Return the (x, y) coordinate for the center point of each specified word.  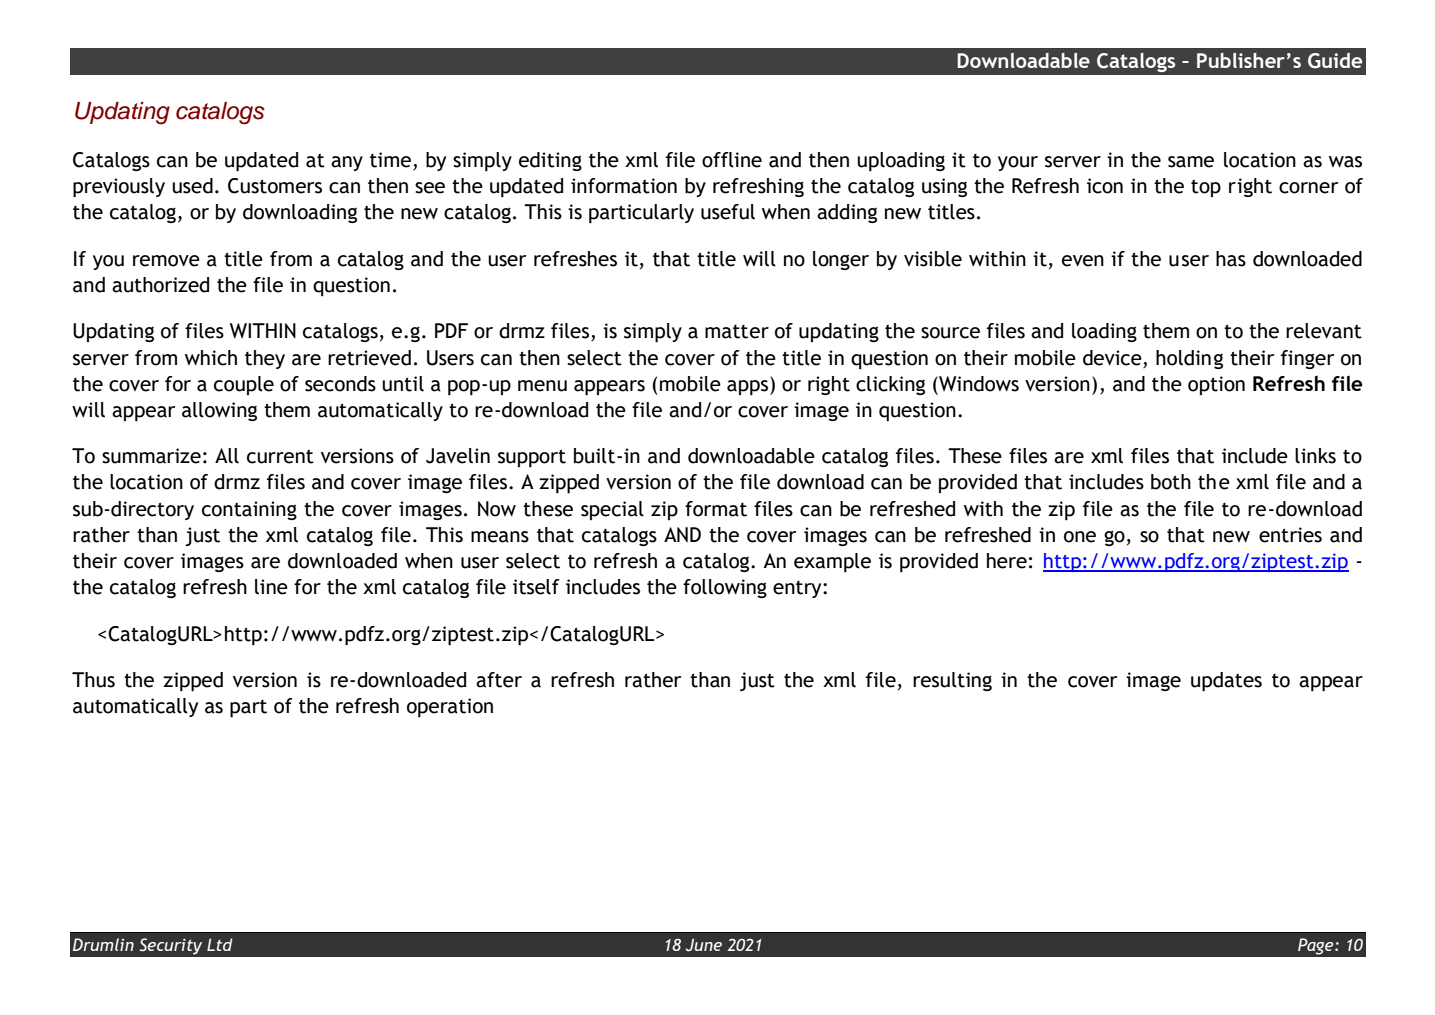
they (265, 359)
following (725, 588)
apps (749, 386)
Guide (1335, 61)
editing (550, 161)
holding (1189, 359)
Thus (93, 680)
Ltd (219, 944)
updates (1226, 681)
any (347, 163)
